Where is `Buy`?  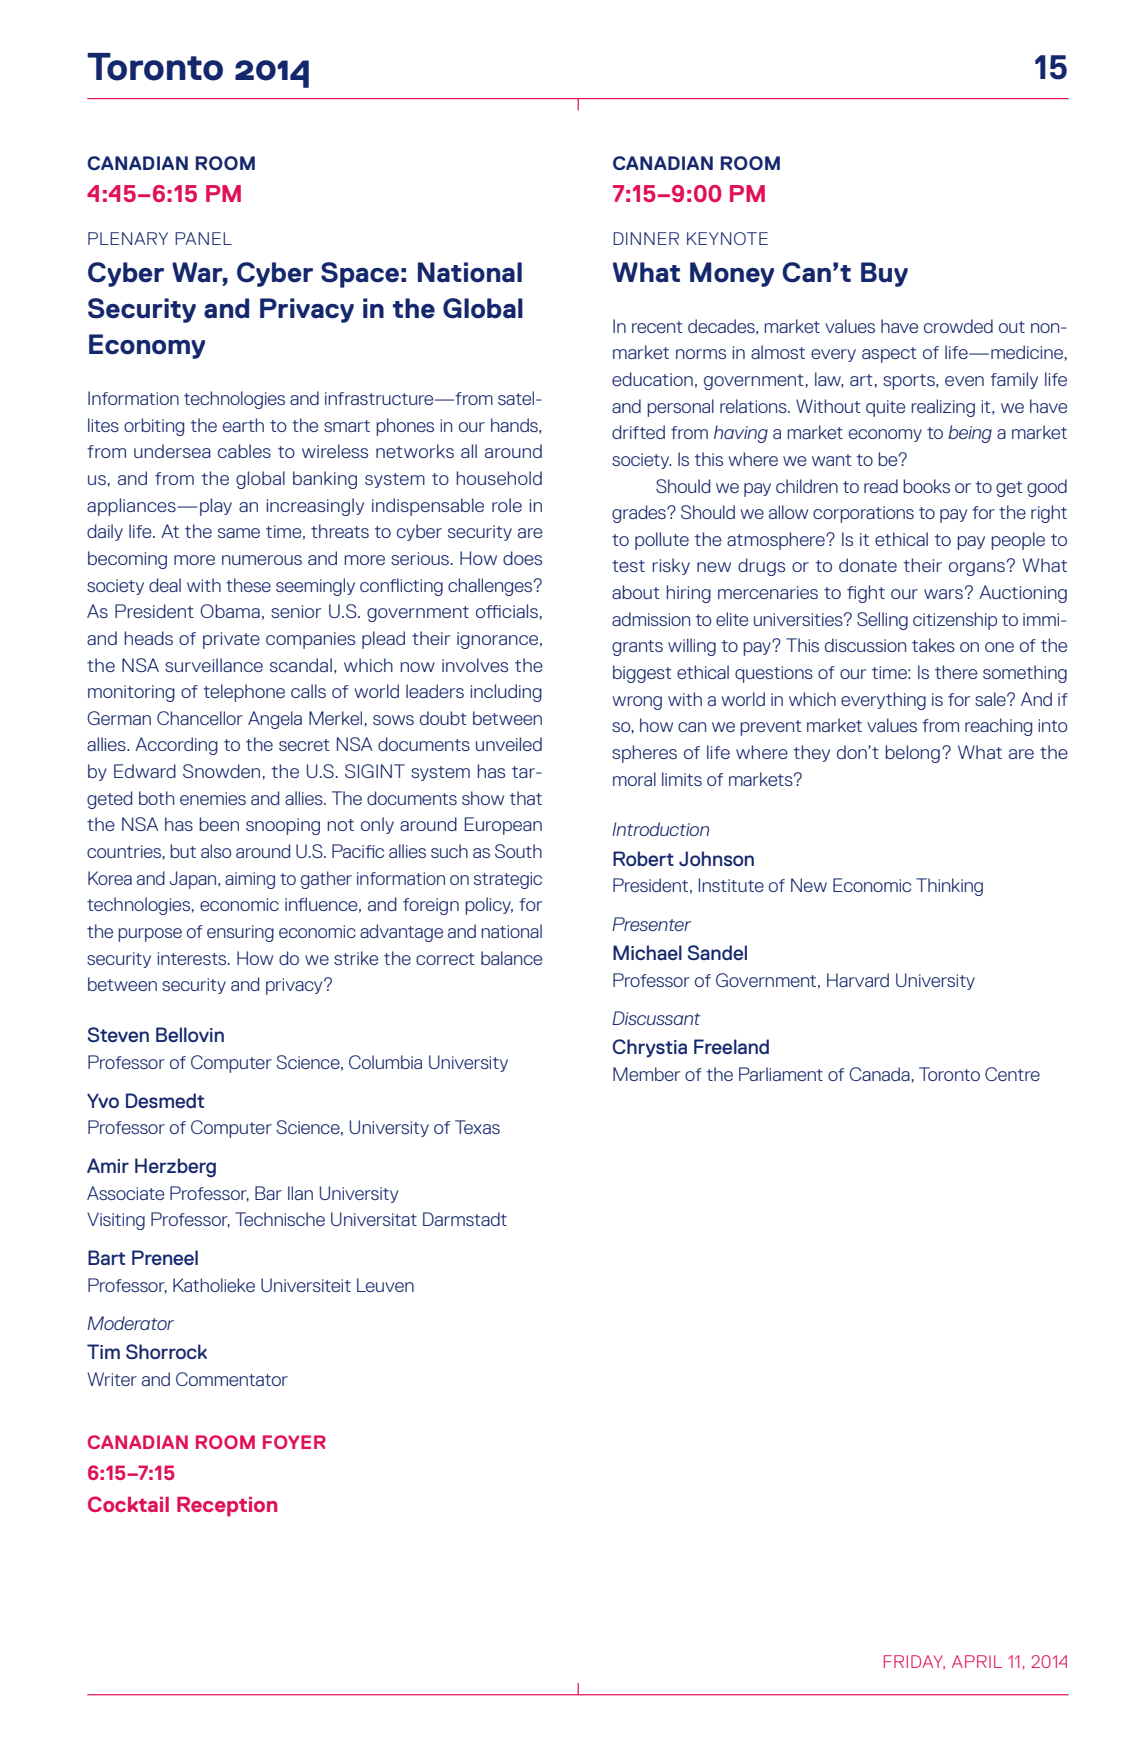 Buy is located at coordinates (884, 274).
